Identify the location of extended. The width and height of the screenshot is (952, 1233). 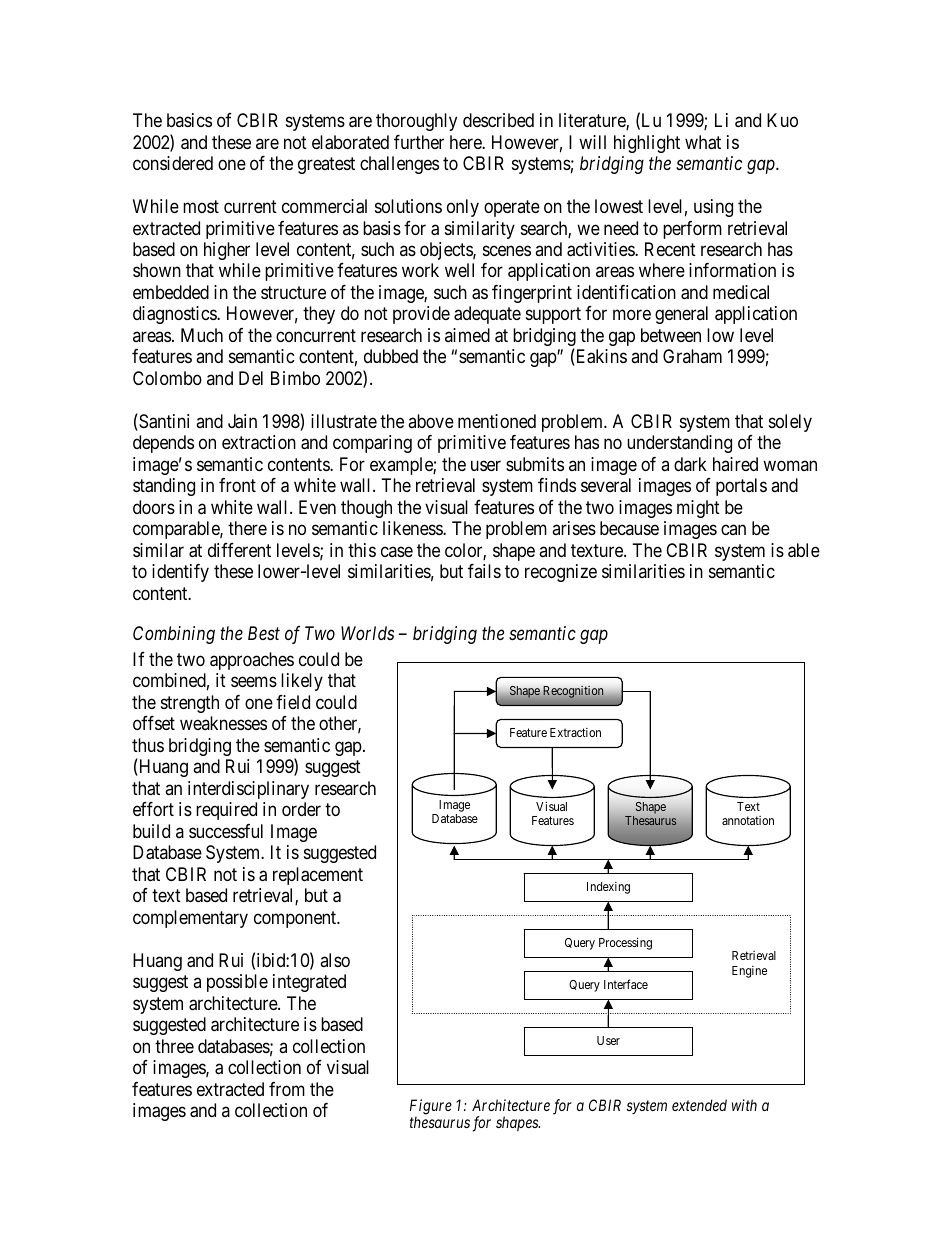
(699, 1105).
